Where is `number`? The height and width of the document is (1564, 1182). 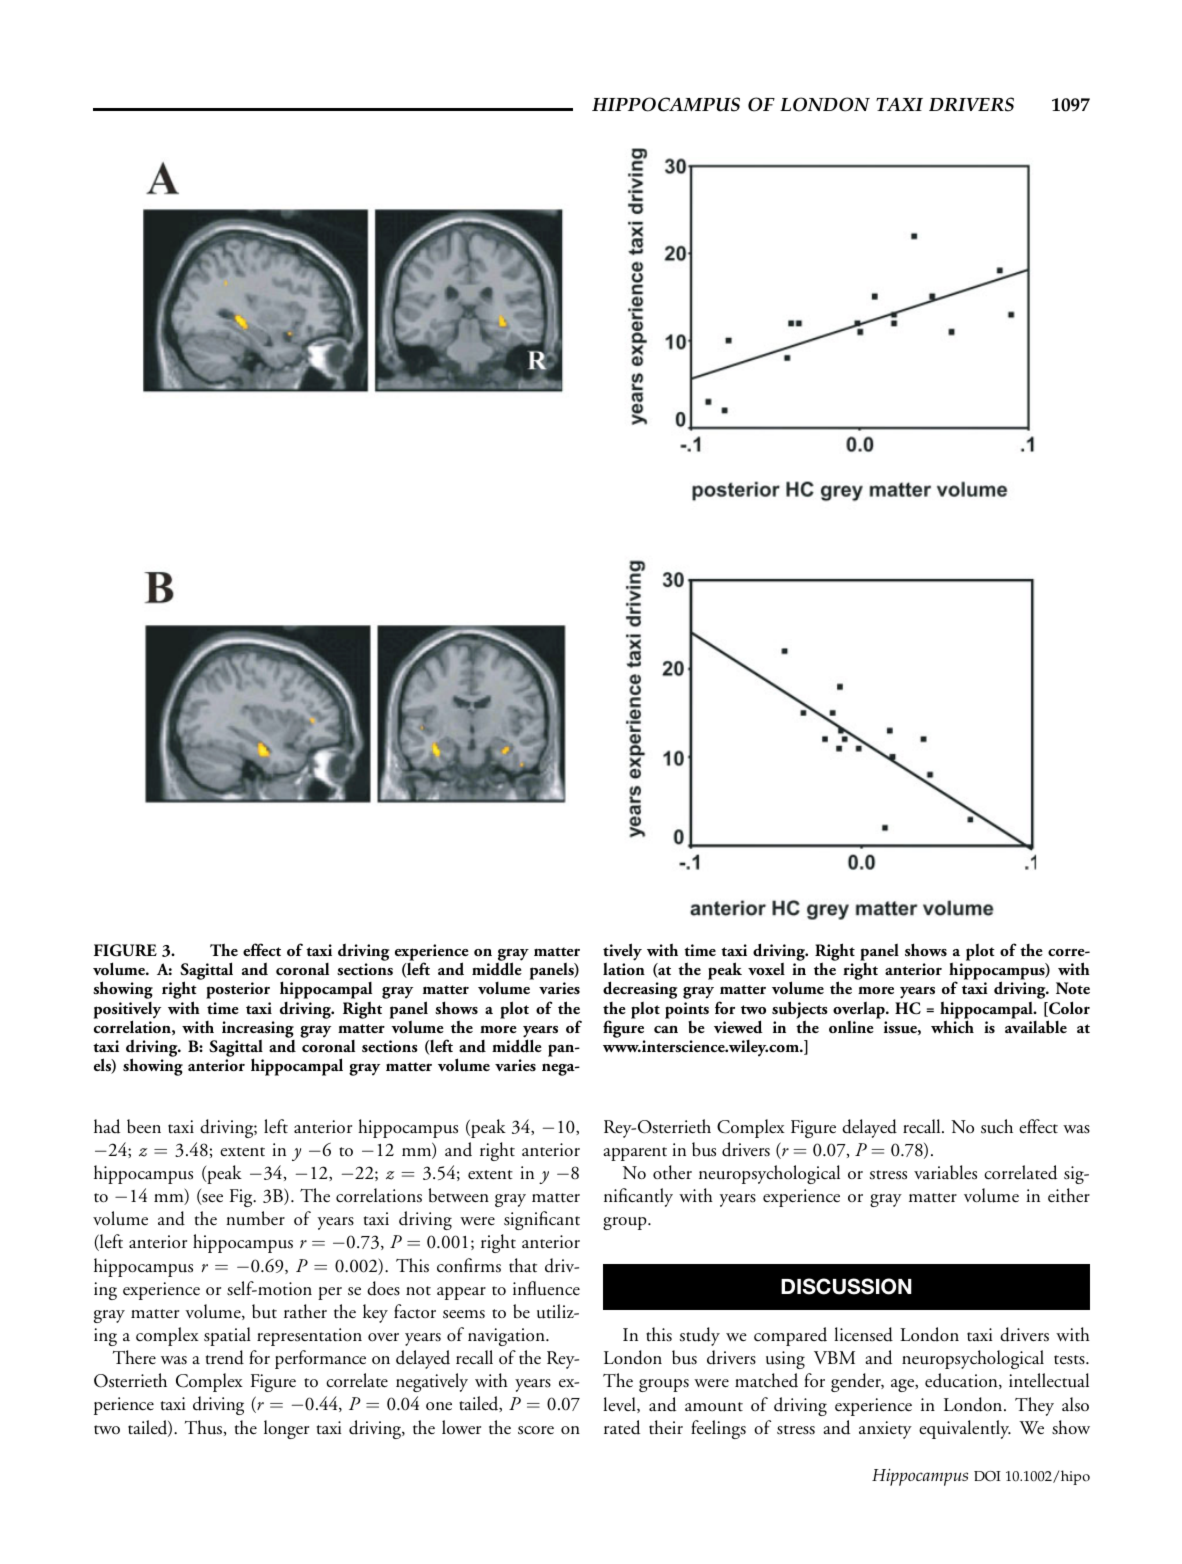 number is located at coordinates (255, 1218).
